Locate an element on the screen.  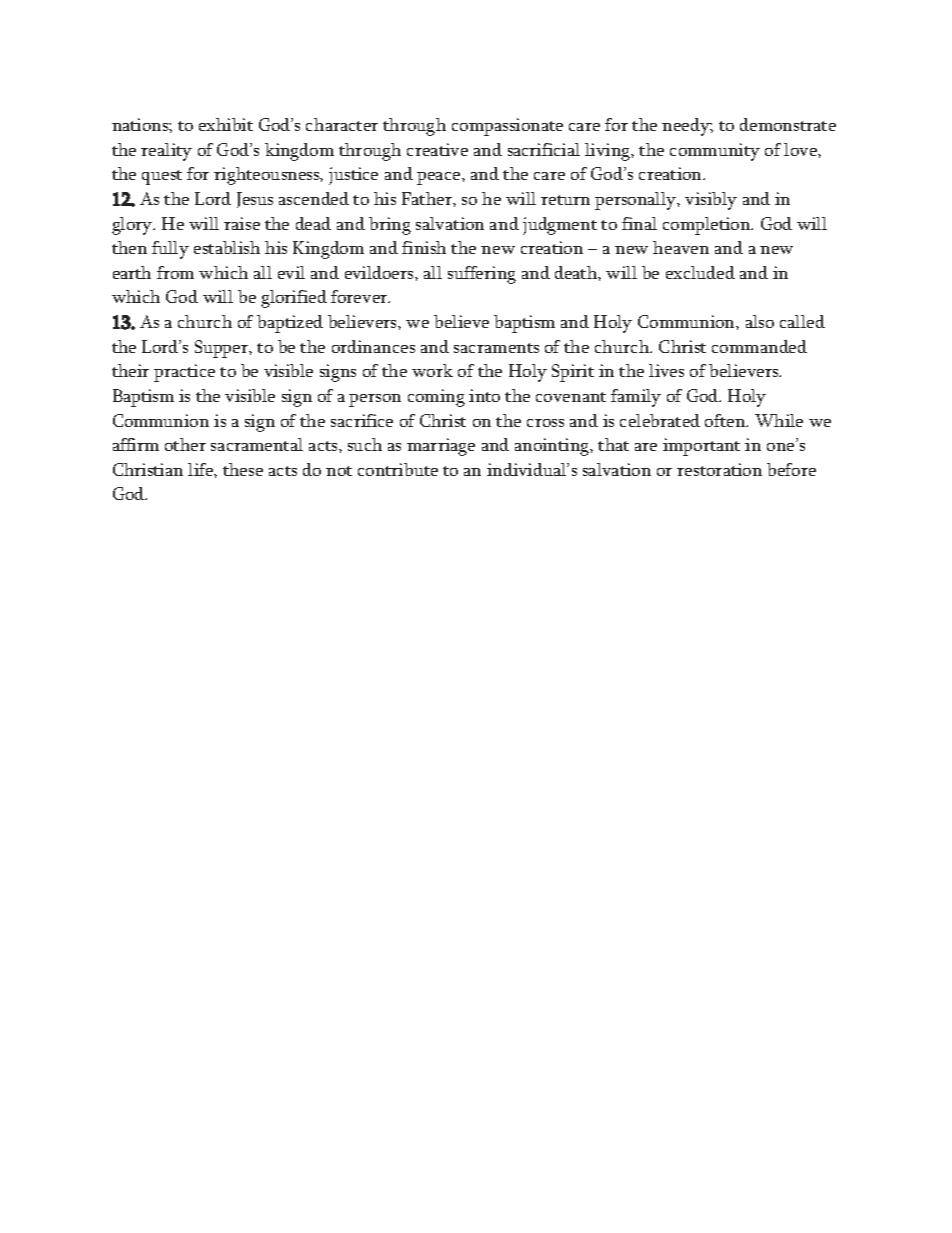
suffering is located at coordinates (482, 275).
